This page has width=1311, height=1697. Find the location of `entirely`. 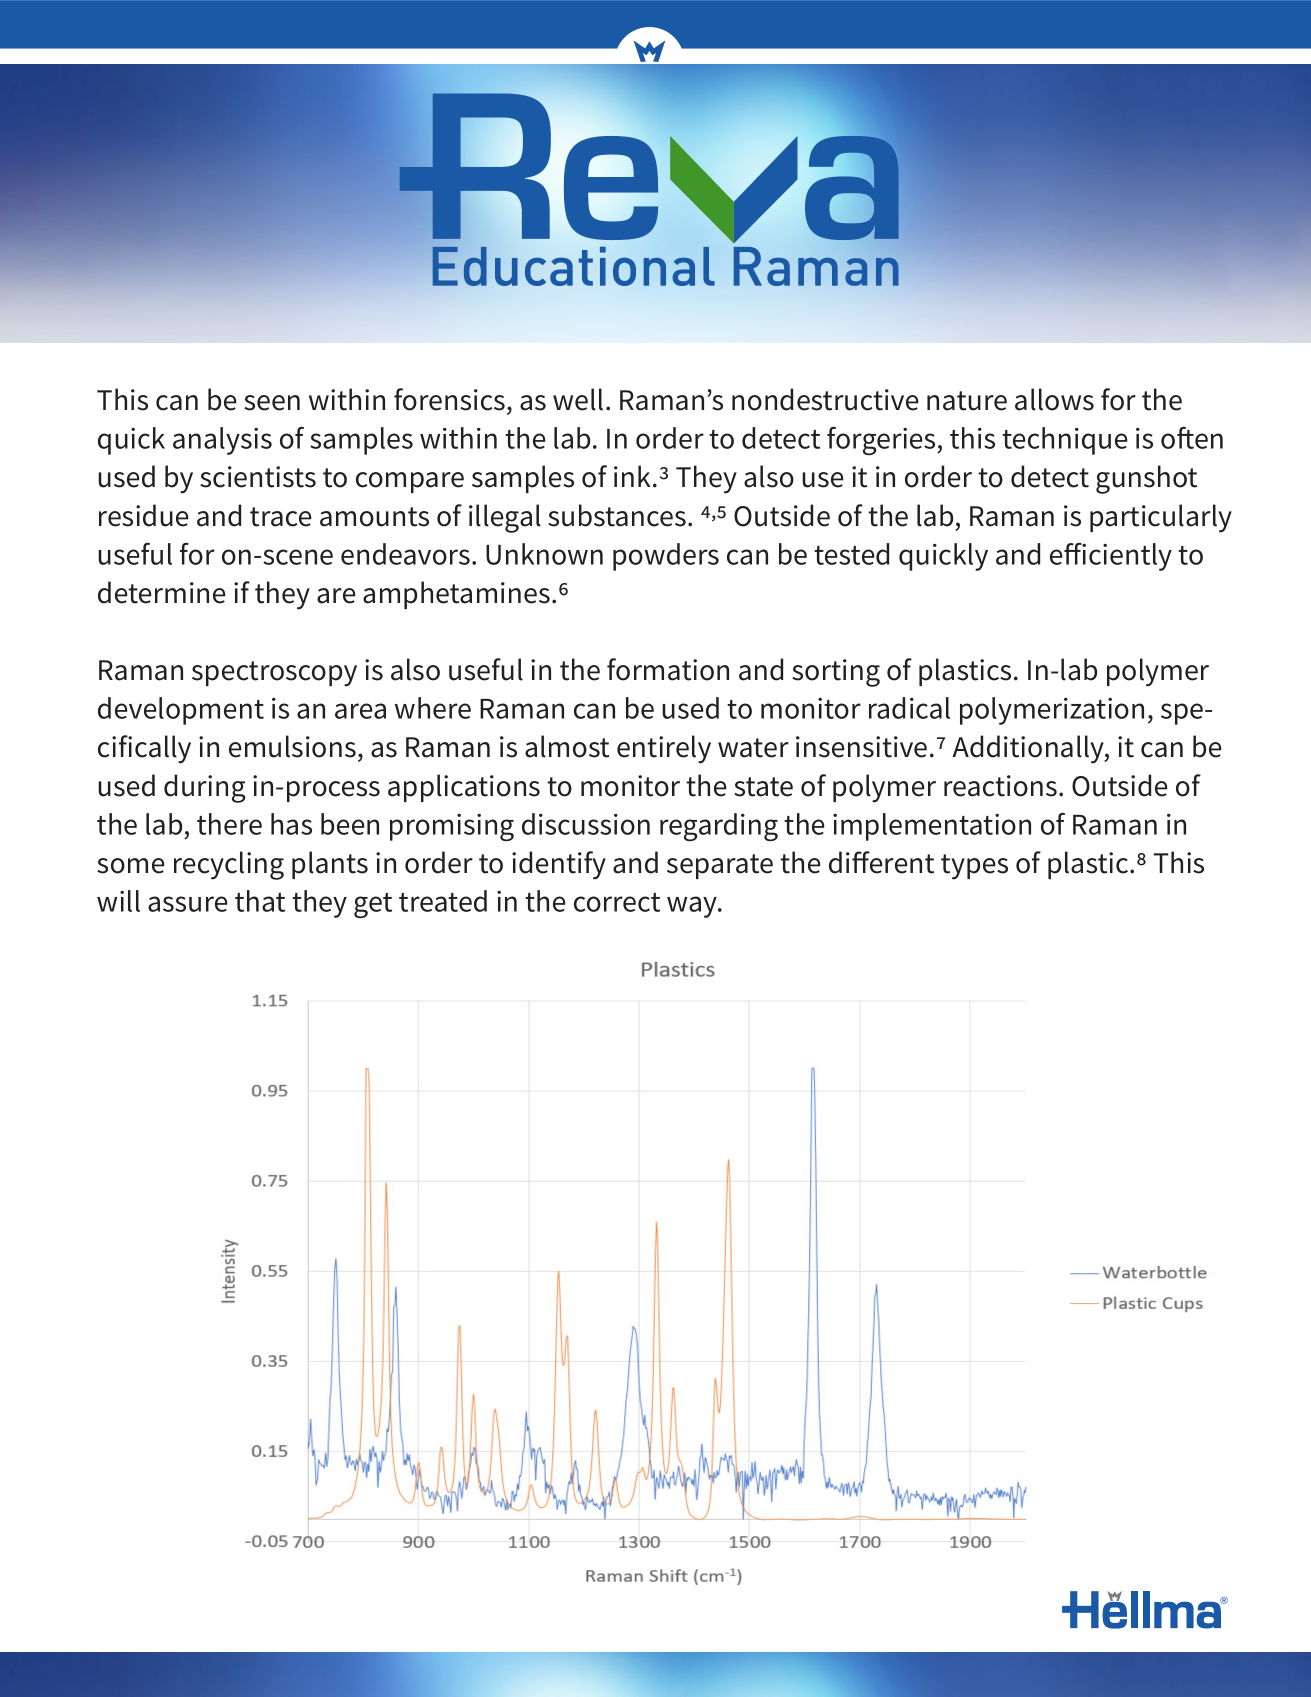

entirely is located at coordinates (664, 749).
